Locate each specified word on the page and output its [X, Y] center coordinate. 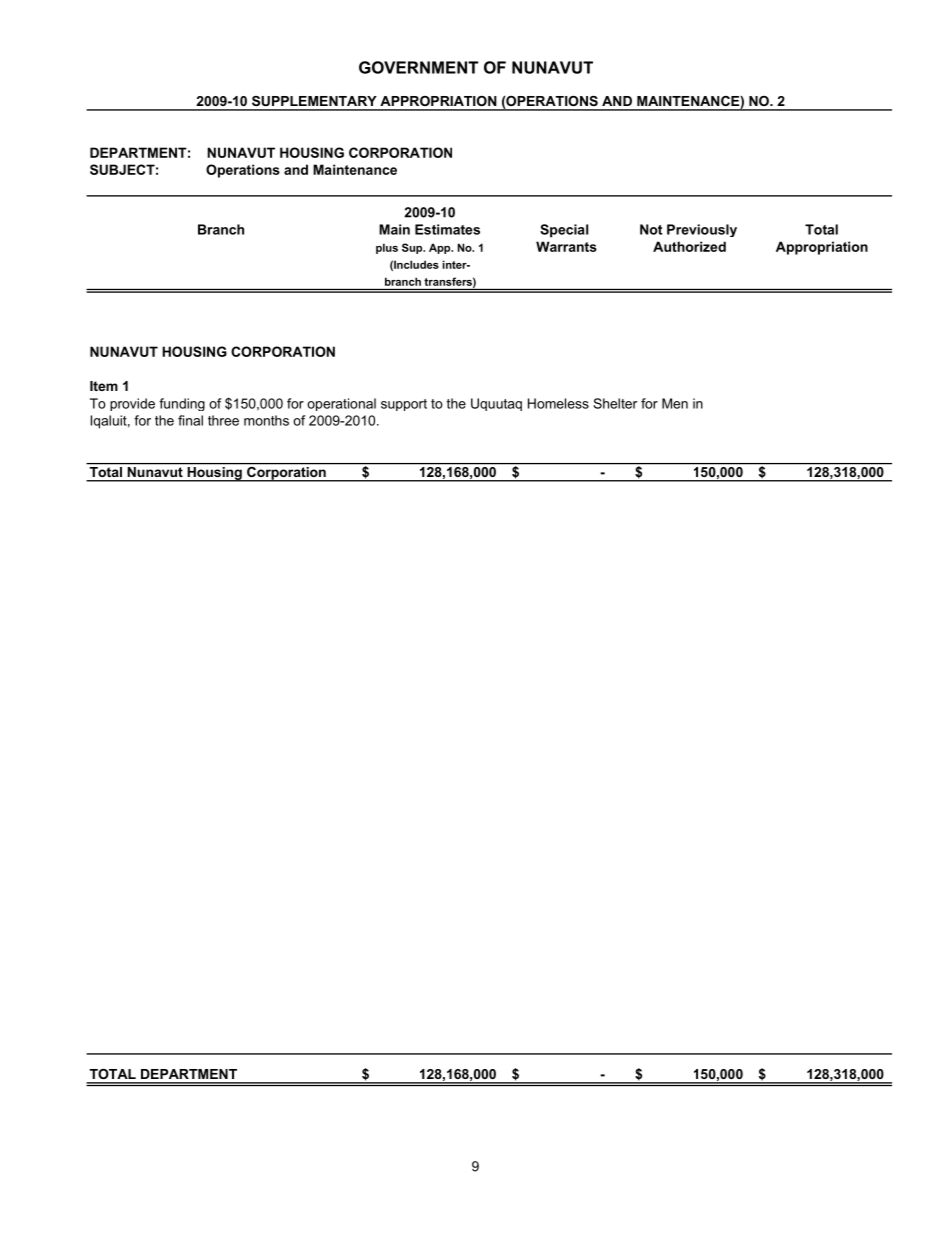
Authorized [689, 246]
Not [651, 229]
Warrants [566, 246]
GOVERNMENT [418, 67]
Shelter [615, 403]
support [404, 405]
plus [387, 248]
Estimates [447, 229]
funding [182, 404]
